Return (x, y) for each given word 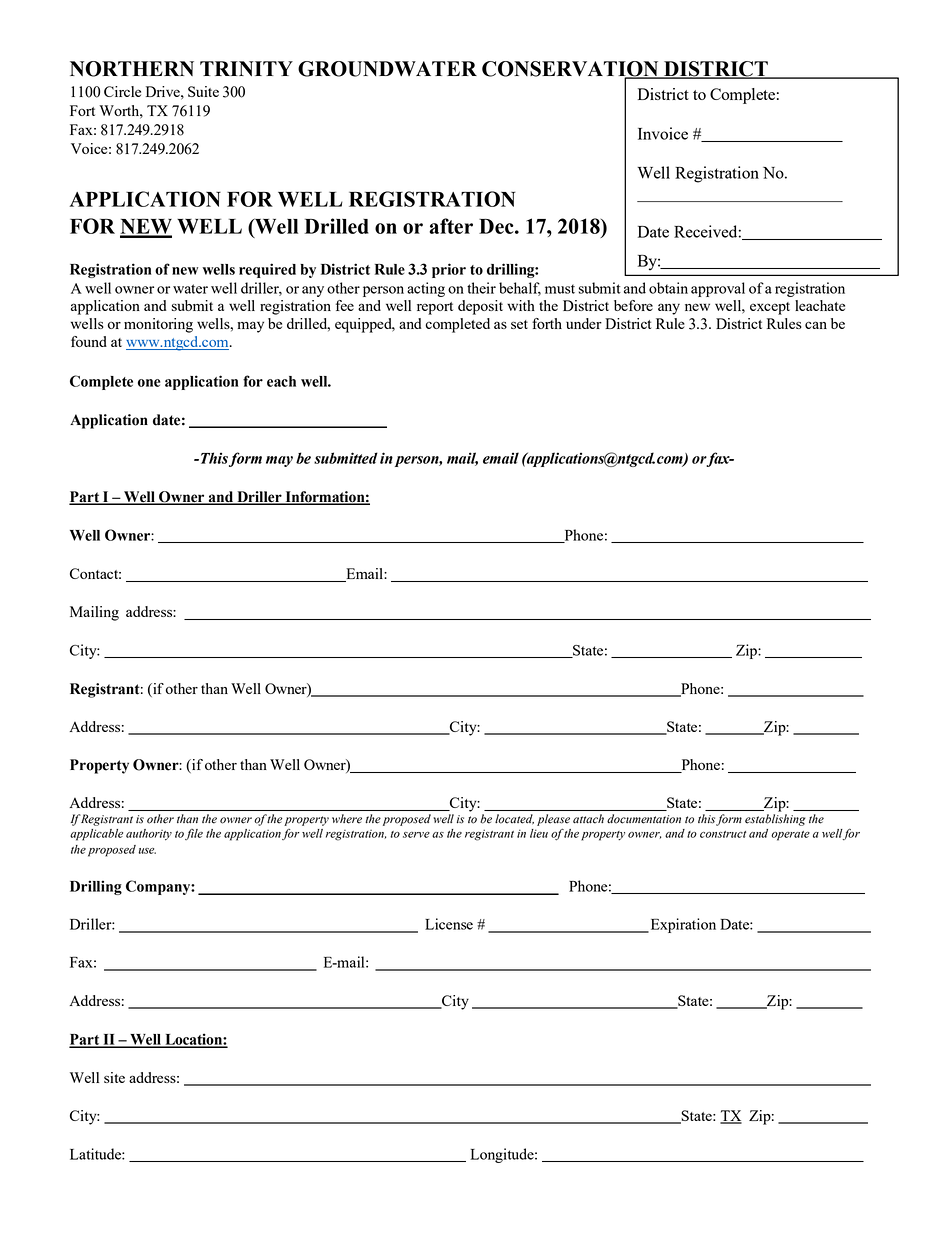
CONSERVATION (571, 70)
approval (718, 289)
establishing (775, 820)
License (449, 924)
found (89, 341)
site (114, 1077)
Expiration (682, 925)
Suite (203, 91)
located (514, 819)
